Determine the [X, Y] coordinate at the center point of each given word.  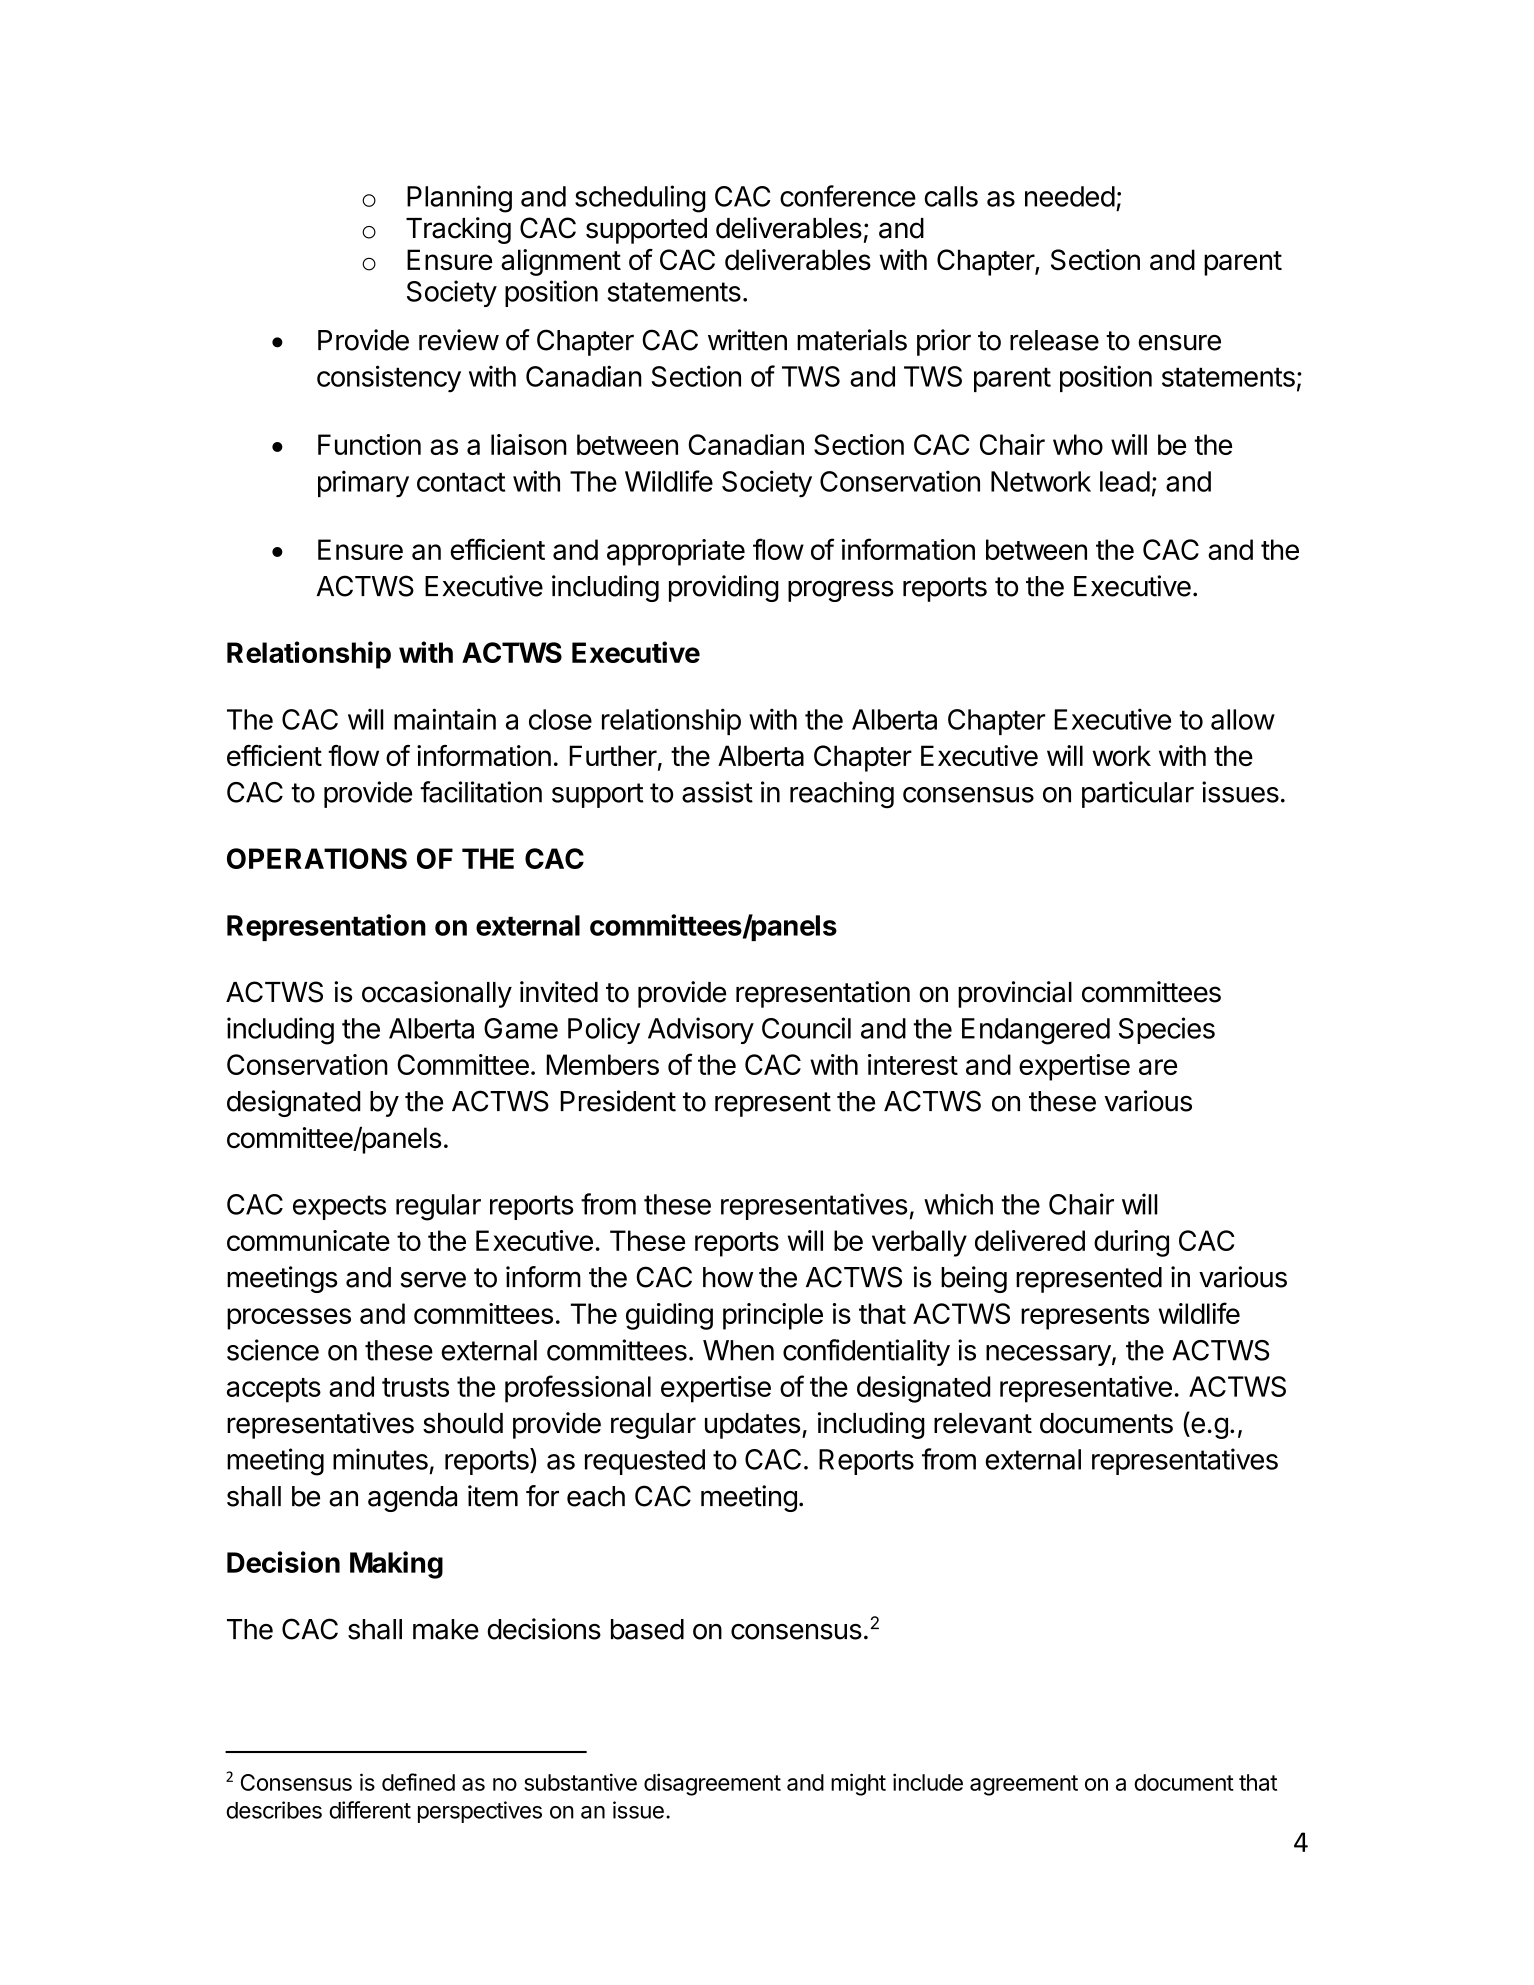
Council [806, 1028]
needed [1070, 196]
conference [848, 196]
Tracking [458, 230]
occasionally [437, 994]
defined [418, 1782]
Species [1167, 1030]
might [858, 1784]
